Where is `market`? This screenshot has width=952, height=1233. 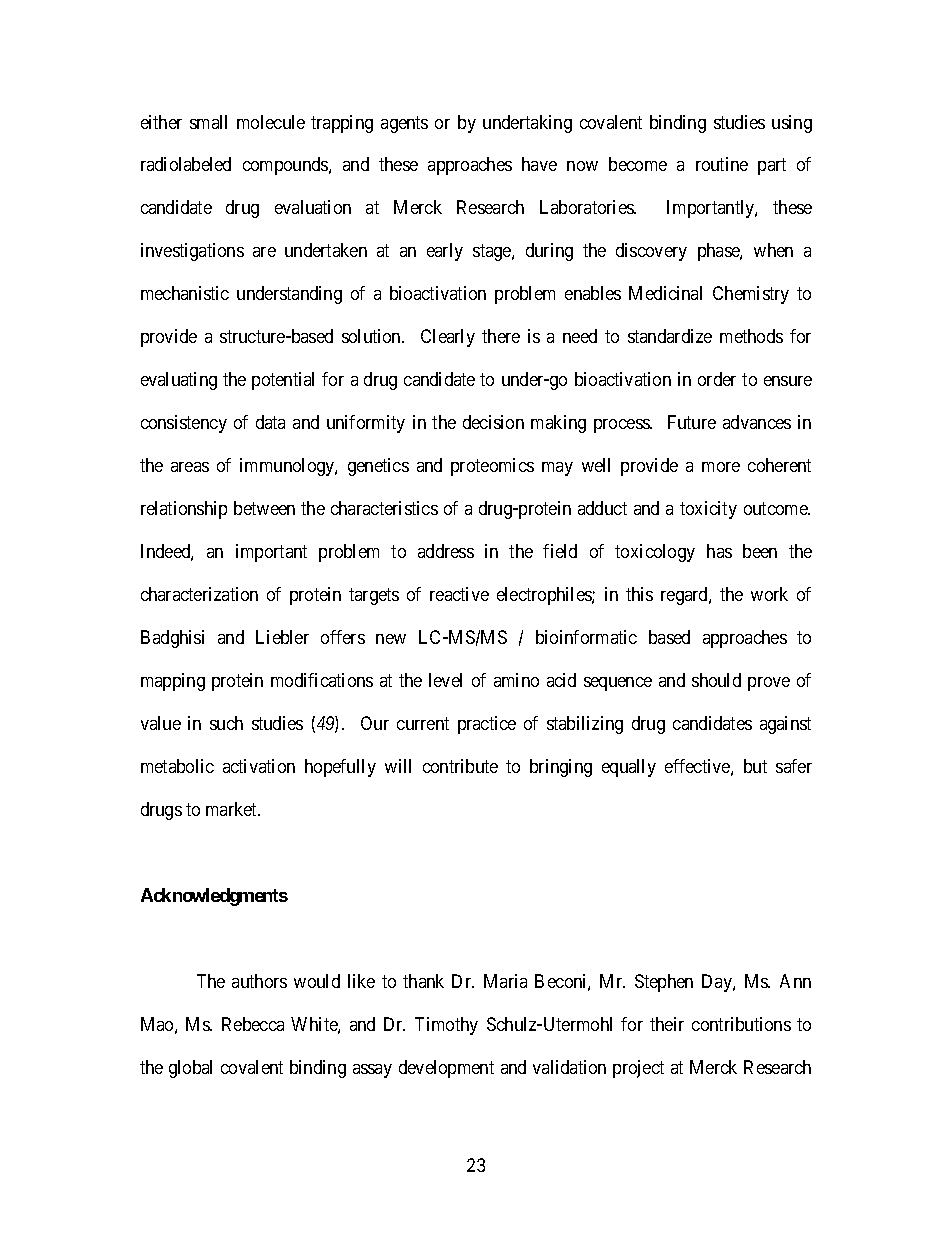
market is located at coordinates (233, 809).
